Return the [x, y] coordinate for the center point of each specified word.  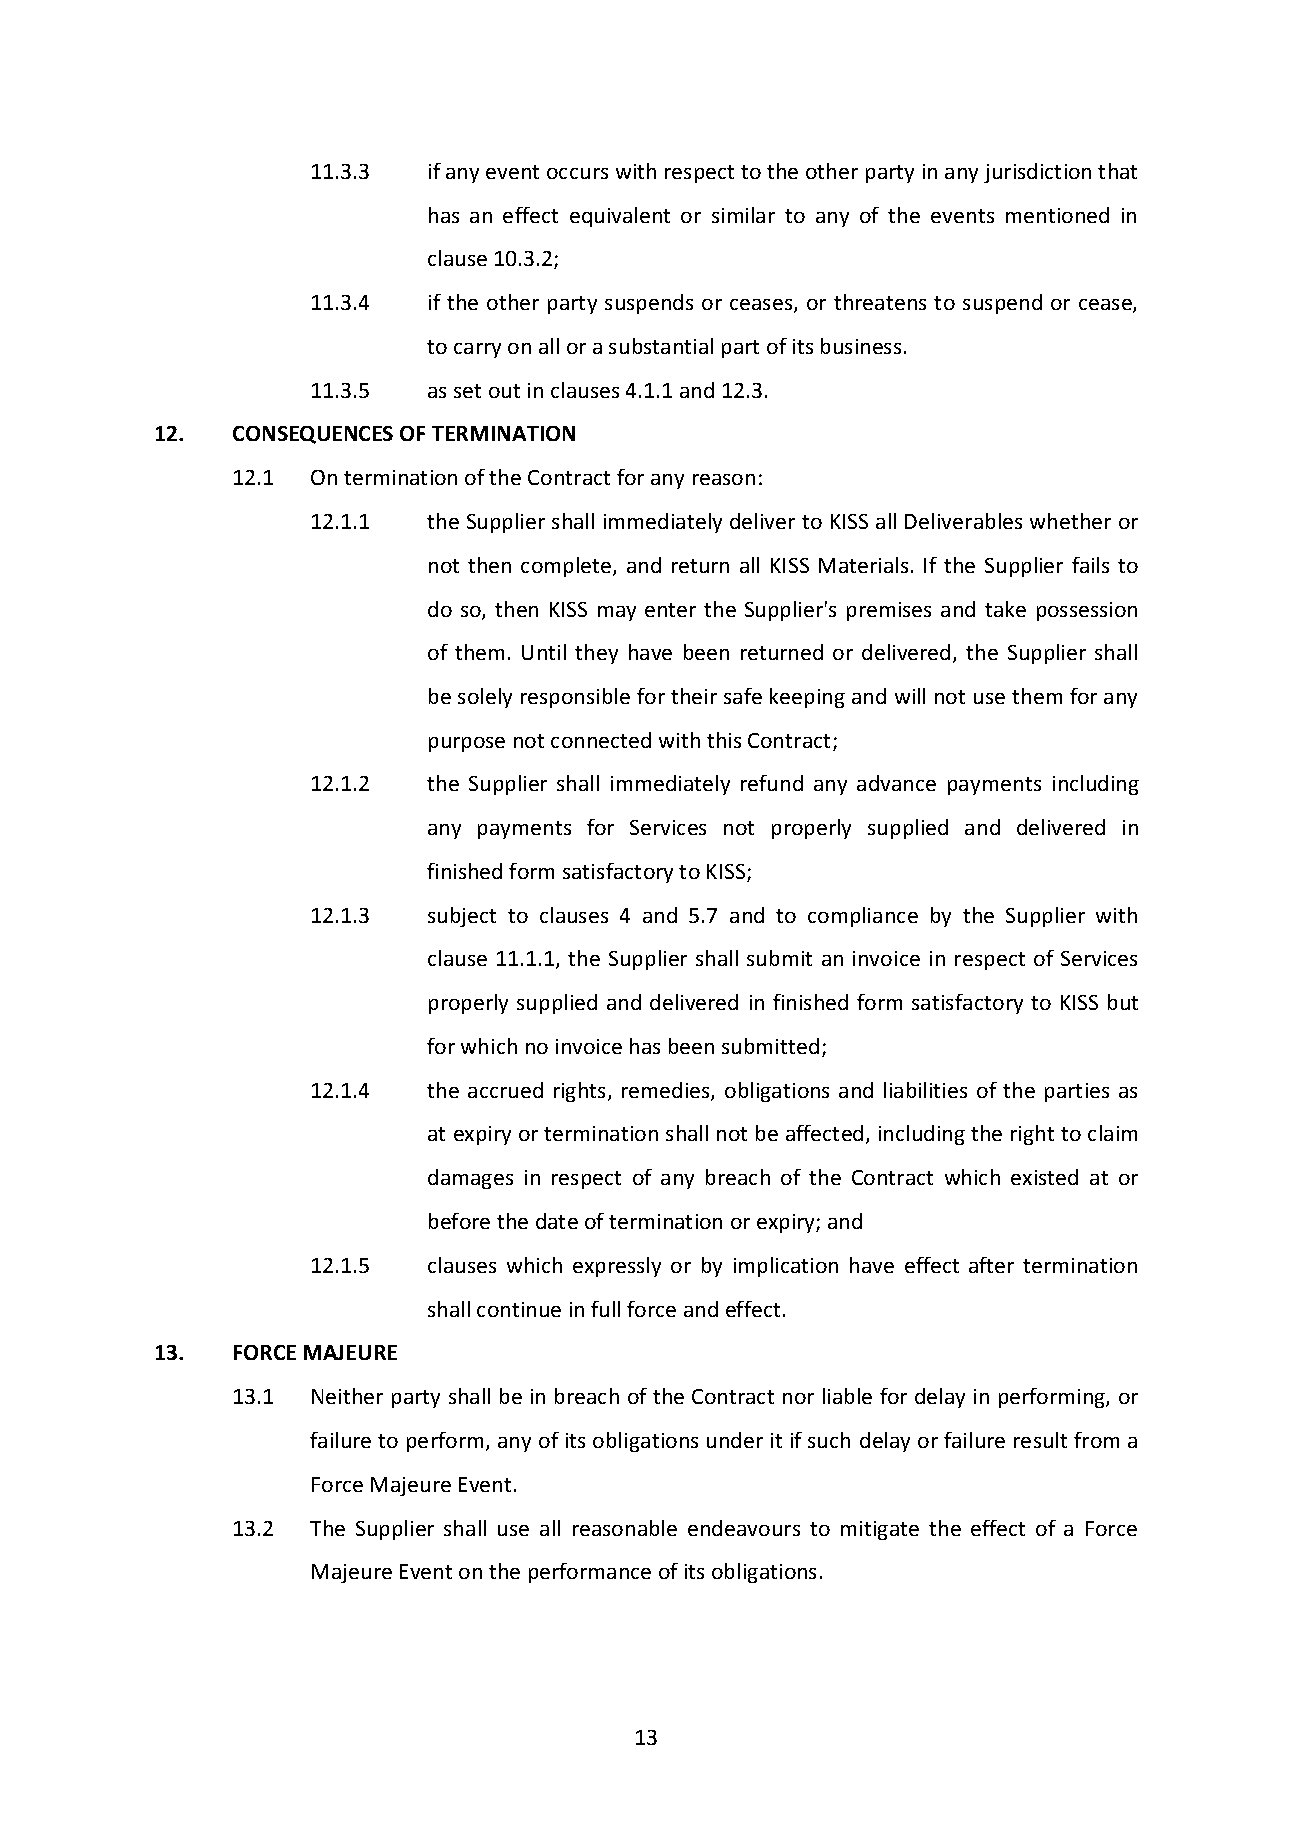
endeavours [744, 1528]
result [1040, 1440]
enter [670, 610]
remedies [667, 1091]
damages [470, 1179]
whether [1070, 521]
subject [462, 917]
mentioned [1057, 215]
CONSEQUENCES [313, 435]
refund [772, 783]
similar [743, 215]
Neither [347, 1396]
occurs [577, 173]
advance [896, 783]
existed [1044, 1177]
